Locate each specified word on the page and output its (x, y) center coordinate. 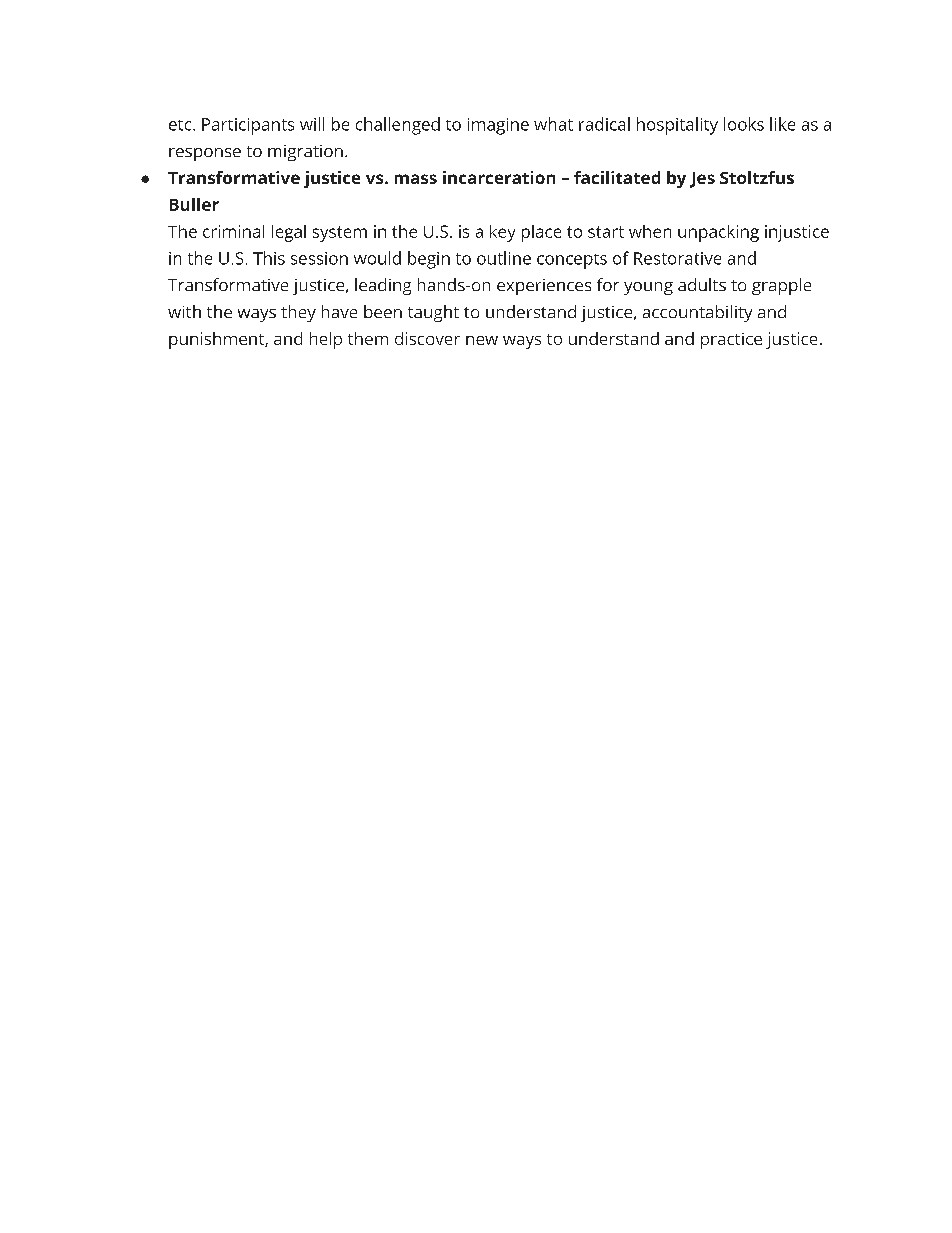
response (205, 154)
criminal (233, 231)
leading (383, 286)
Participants (248, 126)
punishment (217, 340)
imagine (498, 126)
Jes (702, 180)
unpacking (718, 233)
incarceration (499, 177)
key (502, 233)
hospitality (677, 126)
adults (702, 284)
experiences (544, 287)
